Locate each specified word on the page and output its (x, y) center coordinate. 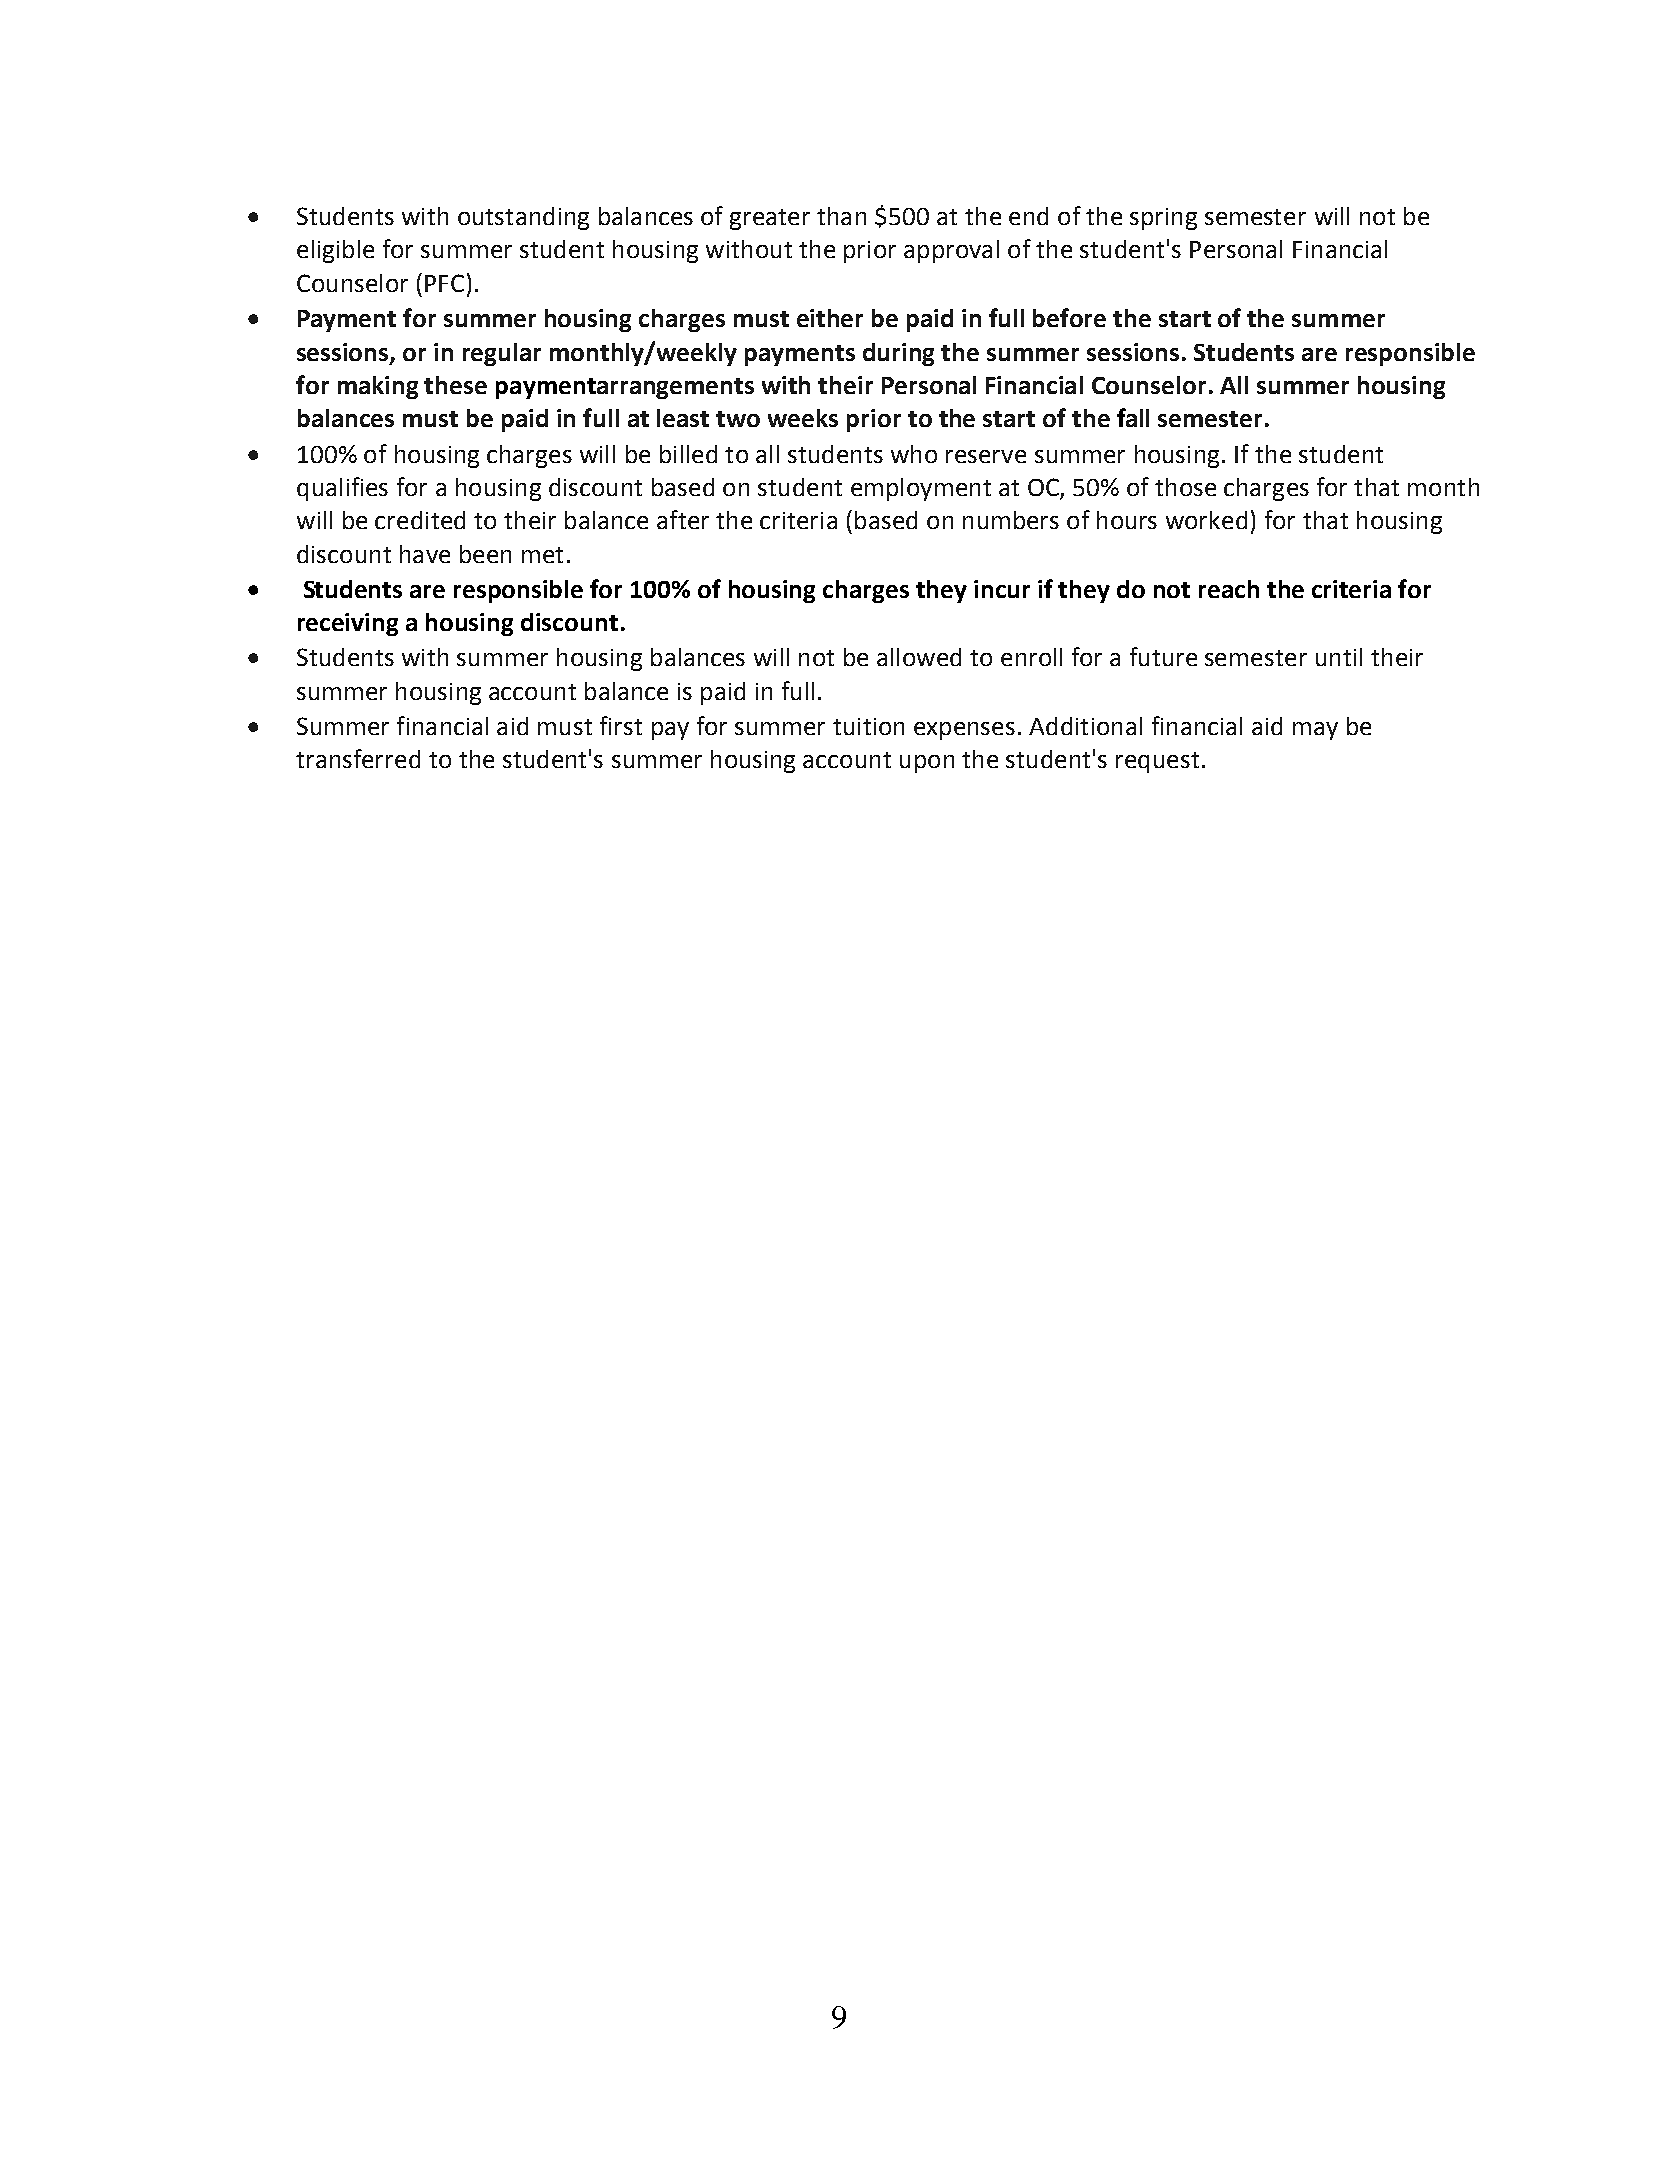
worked (1206, 520)
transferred (358, 758)
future (1163, 656)
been (485, 554)
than (841, 216)
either (830, 318)
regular (502, 354)
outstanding (523, 218)
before (1069, 317)
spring (1163, 219)
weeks (803, 418)
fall (1133, 417)
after (683, 519)
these (455, 385)
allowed (919, 657)
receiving (348, 624)
